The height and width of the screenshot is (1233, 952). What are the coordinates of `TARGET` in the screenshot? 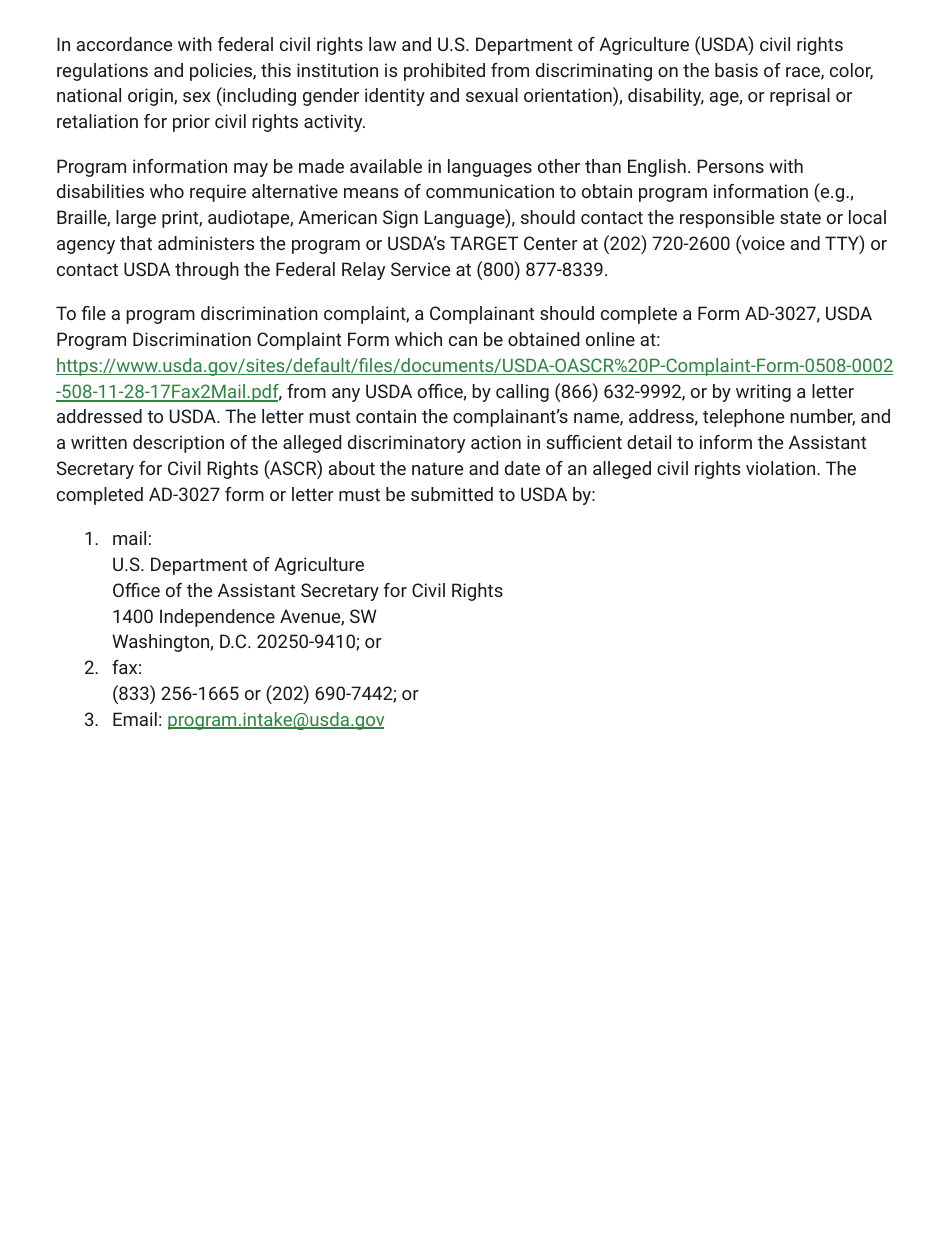 It's located at (484, 243).
